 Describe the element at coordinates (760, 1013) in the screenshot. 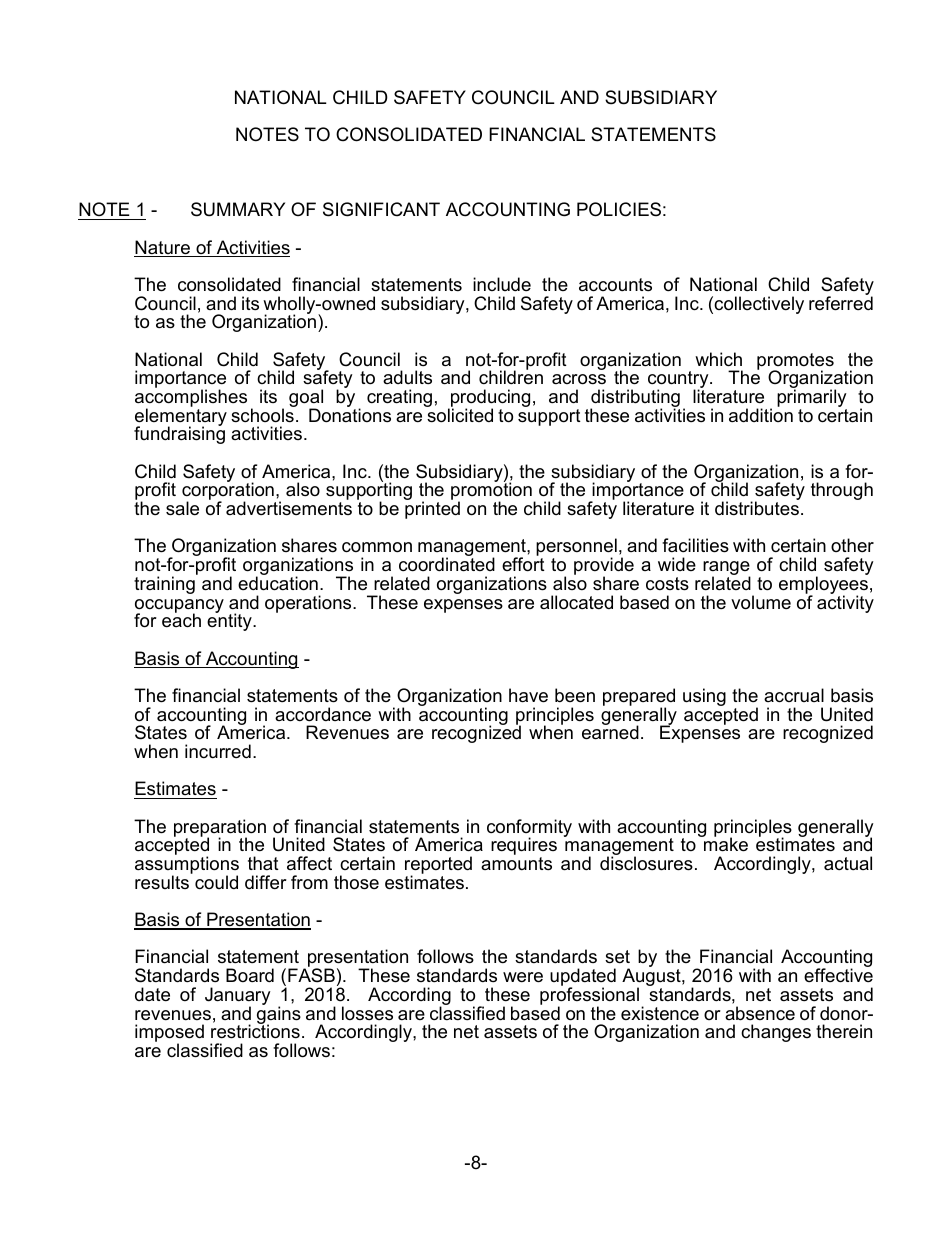

I see `absence` at that location.
